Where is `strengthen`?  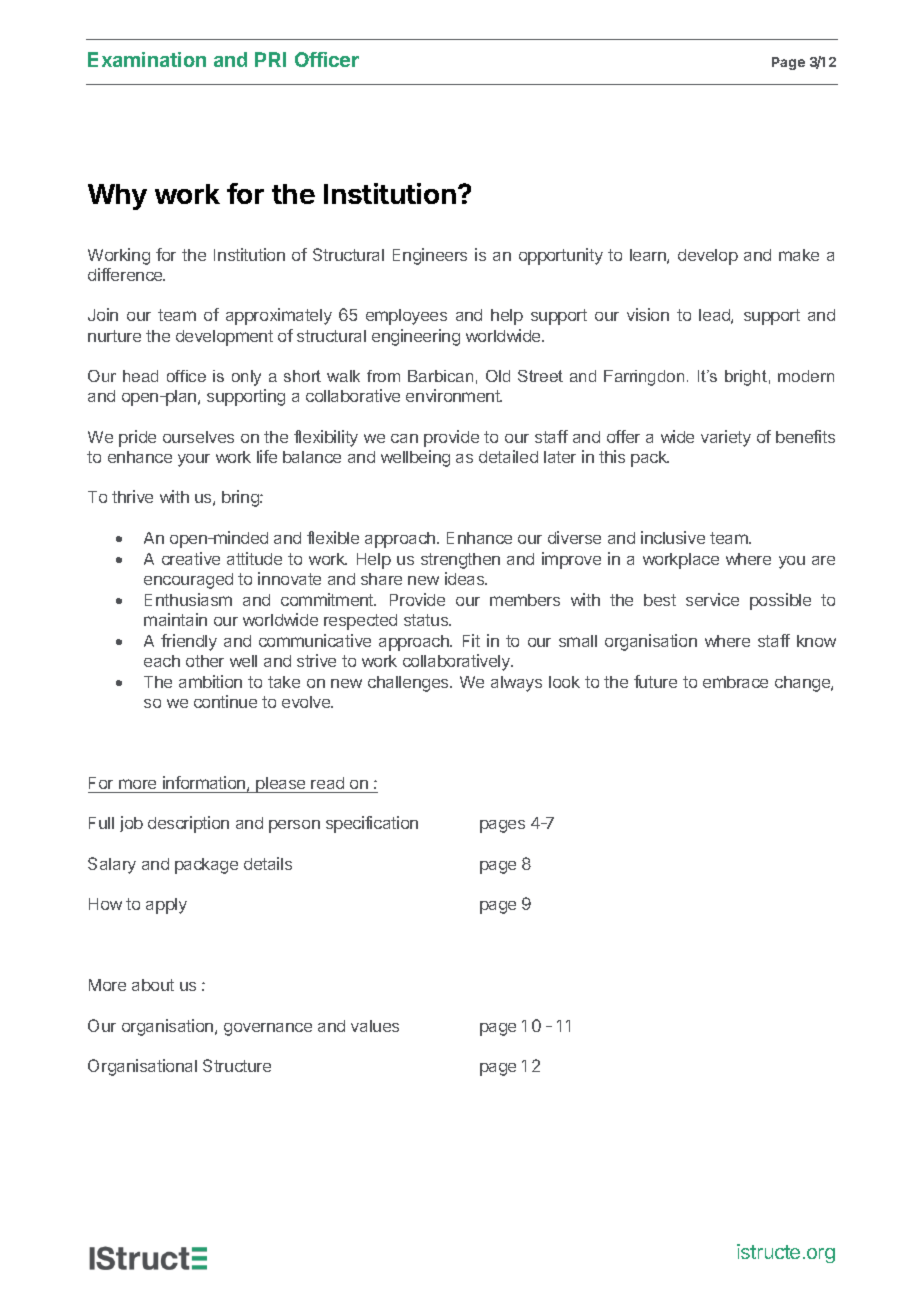
strengthen is located at coordinates (460, 561).
